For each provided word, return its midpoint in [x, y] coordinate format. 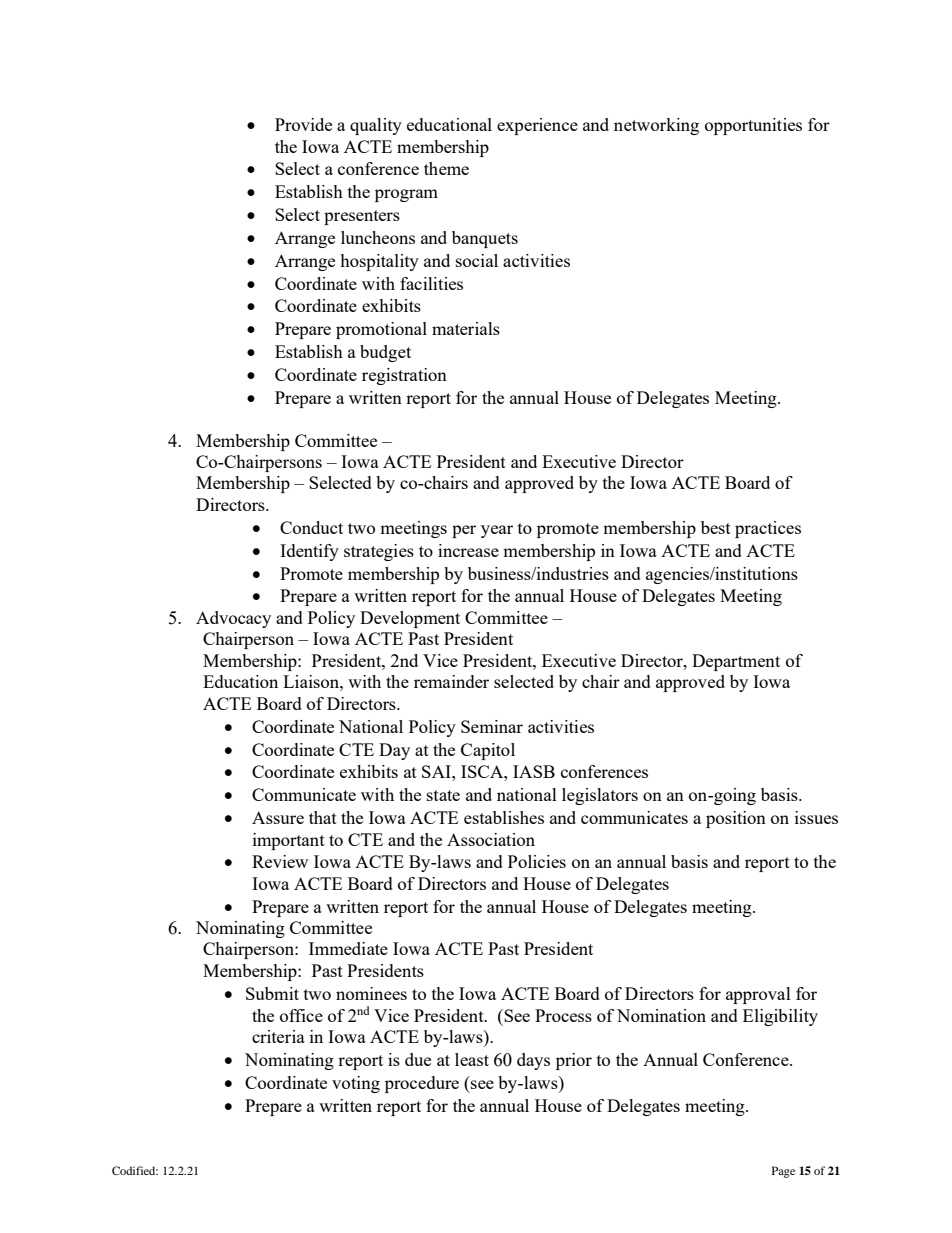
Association [491, 839]
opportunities [753, 126]
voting [356, 1084]
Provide [303, 124]
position [736, 819]
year [497, 531]
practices [768, 529]
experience [537, 126]
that [323, 817]
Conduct [311, 527]
